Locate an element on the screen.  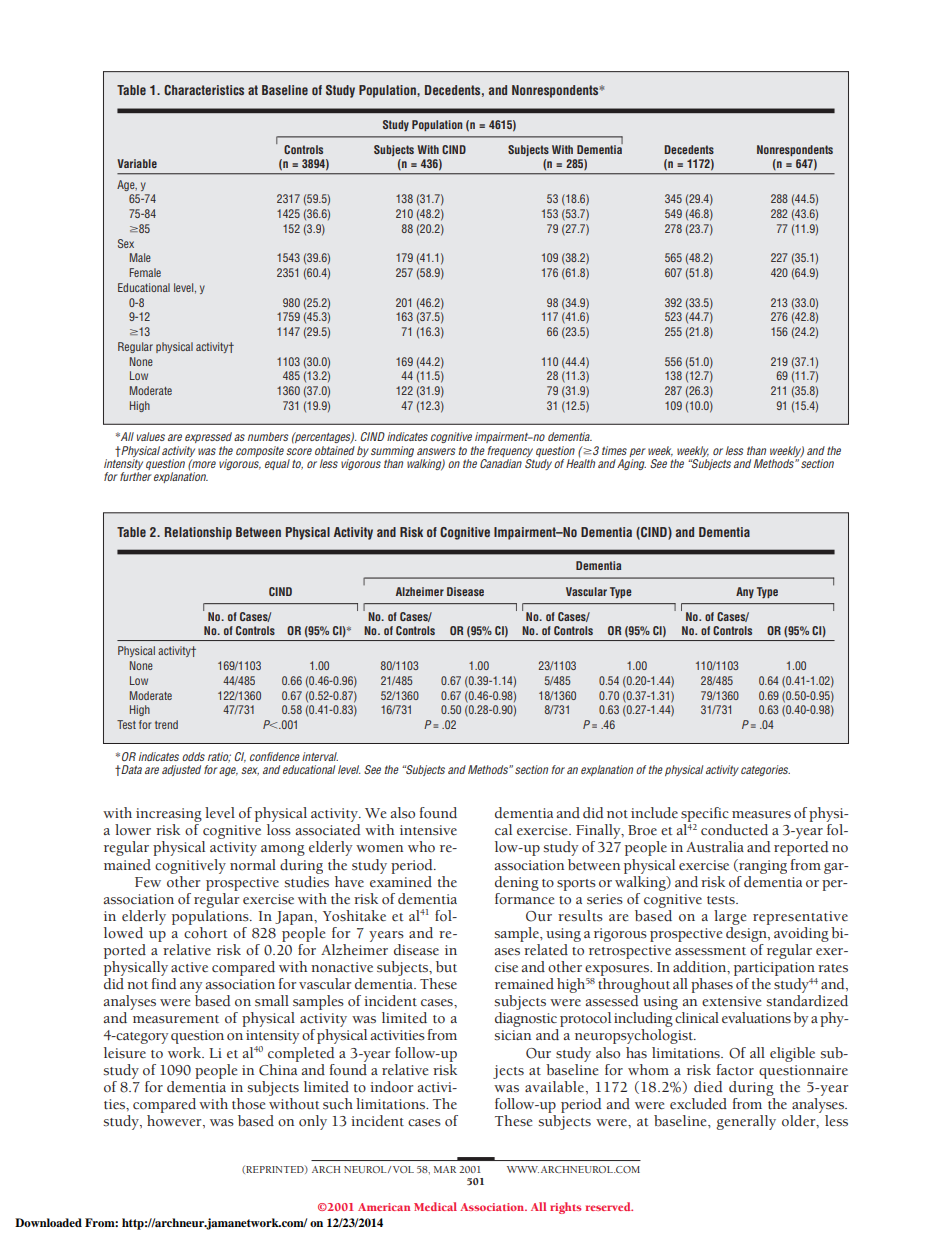
but is located at coordinates (446, 967).
